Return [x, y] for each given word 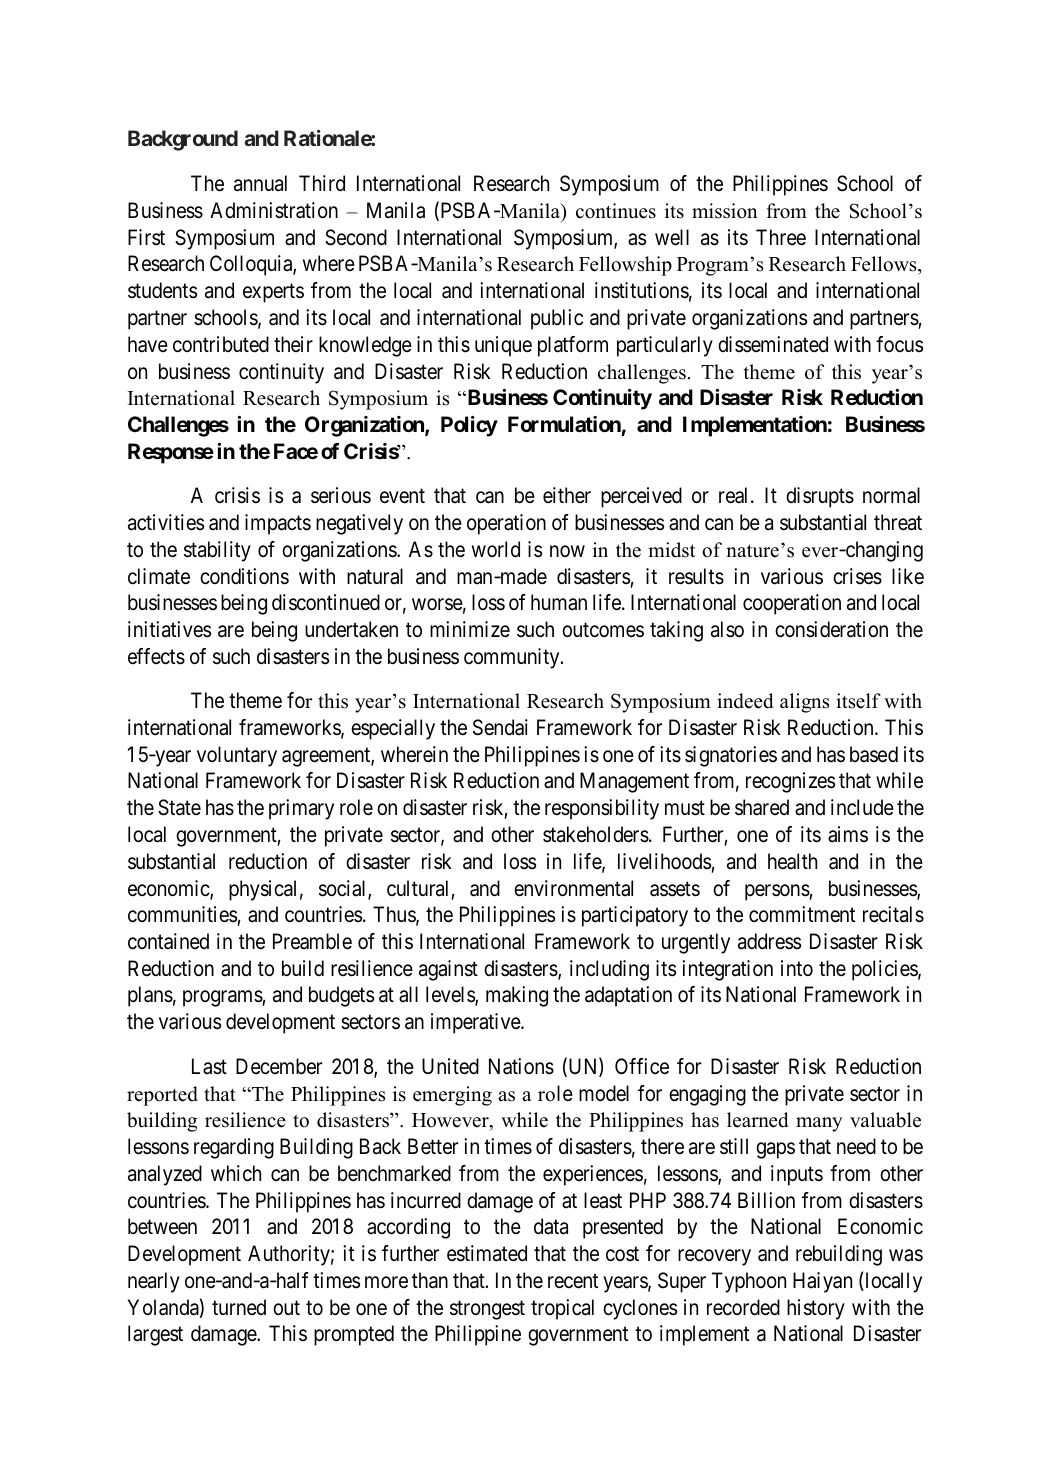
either [567, 495]
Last [209, 1066]
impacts [278, 524]
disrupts [820, 497]
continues [616, 211]
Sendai [500, 727]
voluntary [237, 756]
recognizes [790, 782]
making [517, 996]
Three [781, 237]
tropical [562, 1309]
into [797, 968]
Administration [274, 210]
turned [239, 1307]
